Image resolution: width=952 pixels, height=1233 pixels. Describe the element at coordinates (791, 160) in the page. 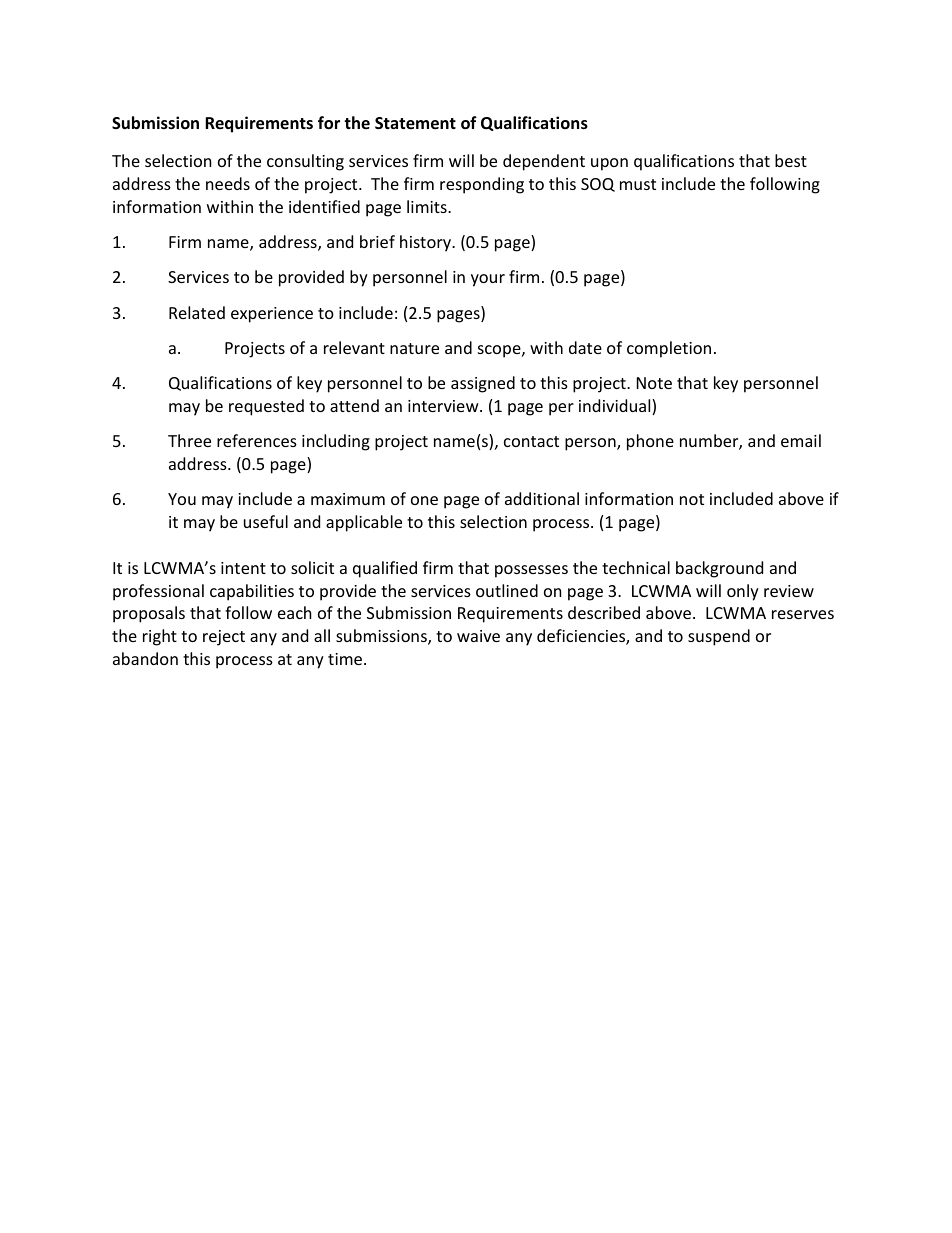

I see `best` at that location.
